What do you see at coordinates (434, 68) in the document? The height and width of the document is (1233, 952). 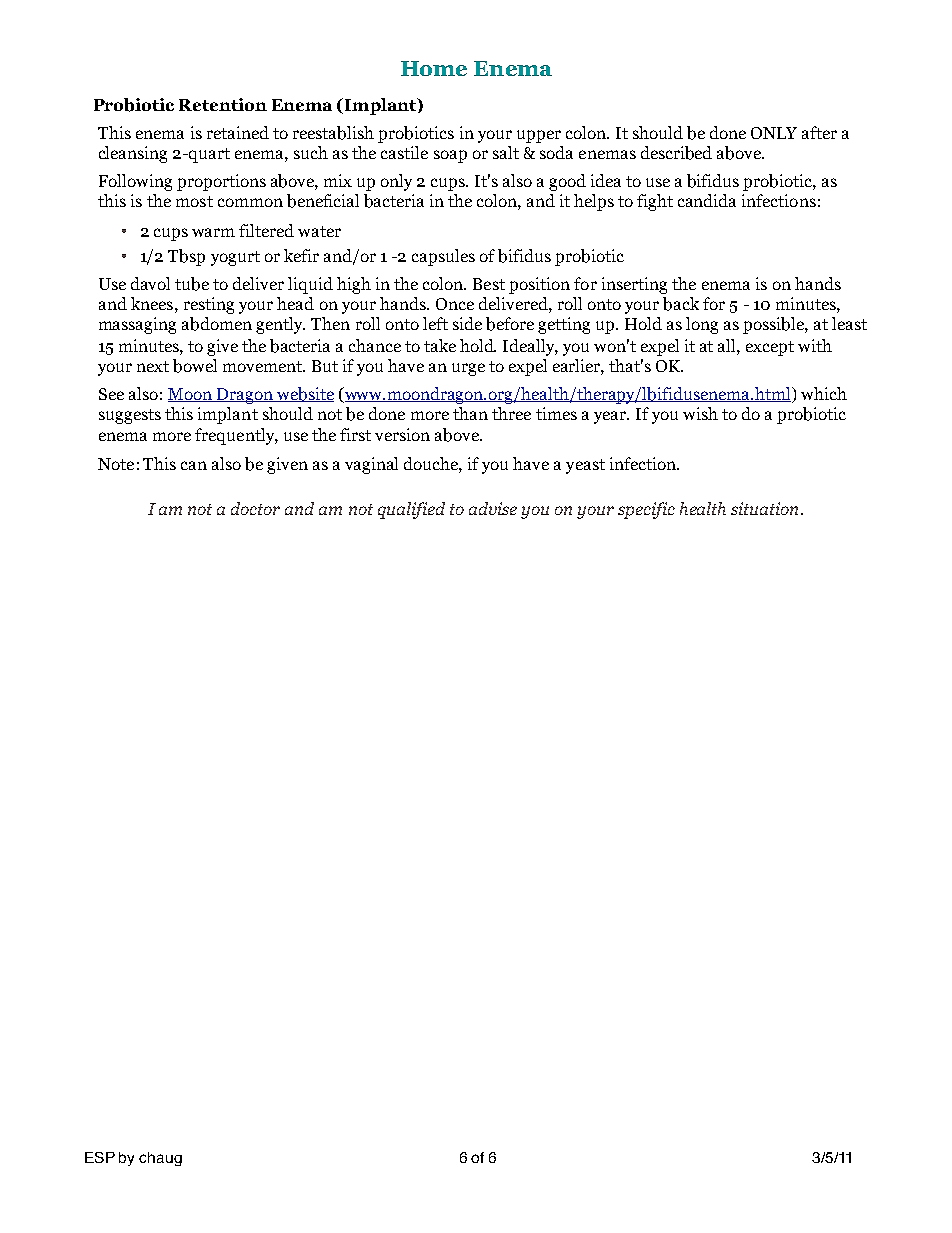 I see `Home` at bounding box center [434, 68].
